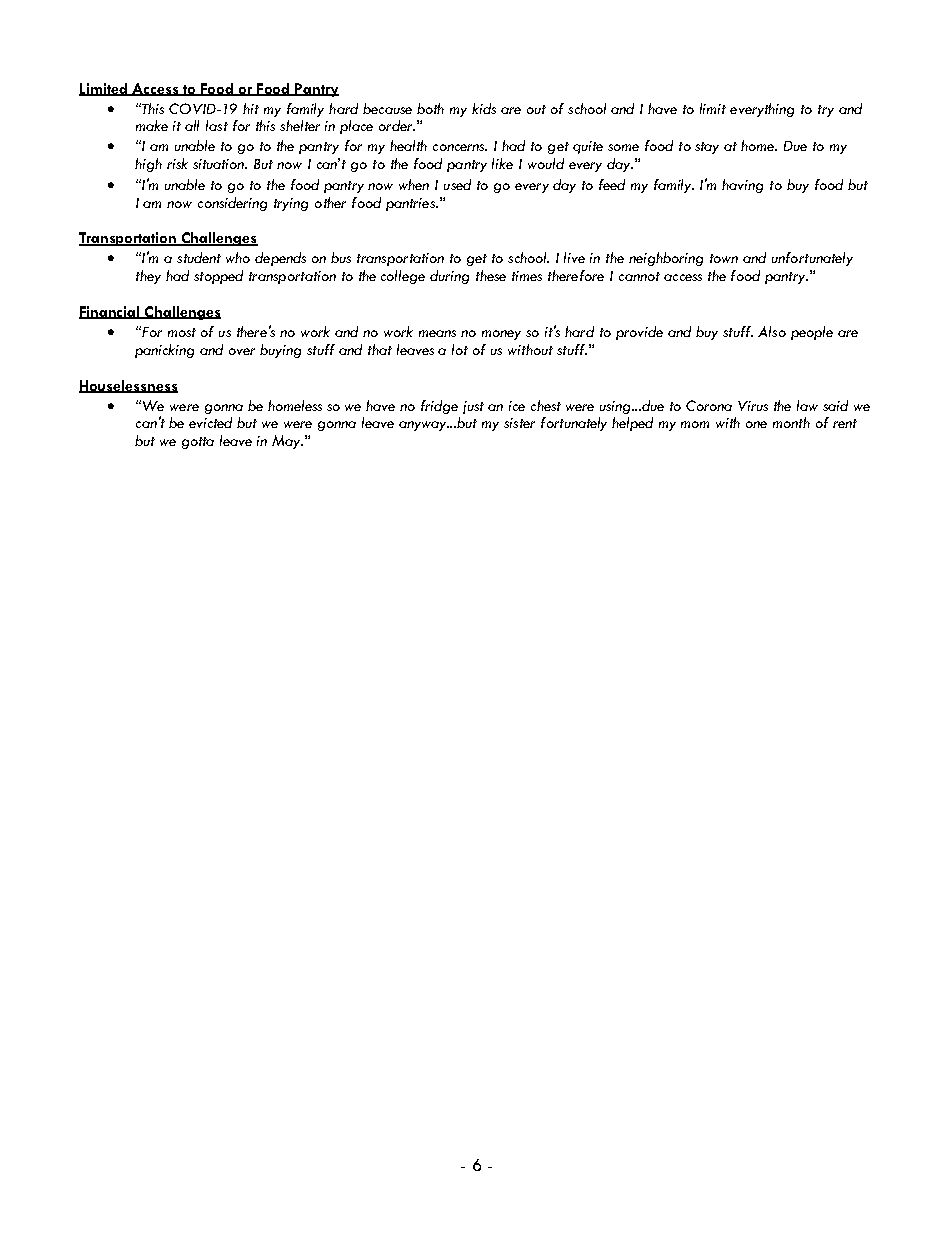 The image size is (952, 1233). Describe the element at coordinates (707, 148) in the page. I see `stay` at that location.
